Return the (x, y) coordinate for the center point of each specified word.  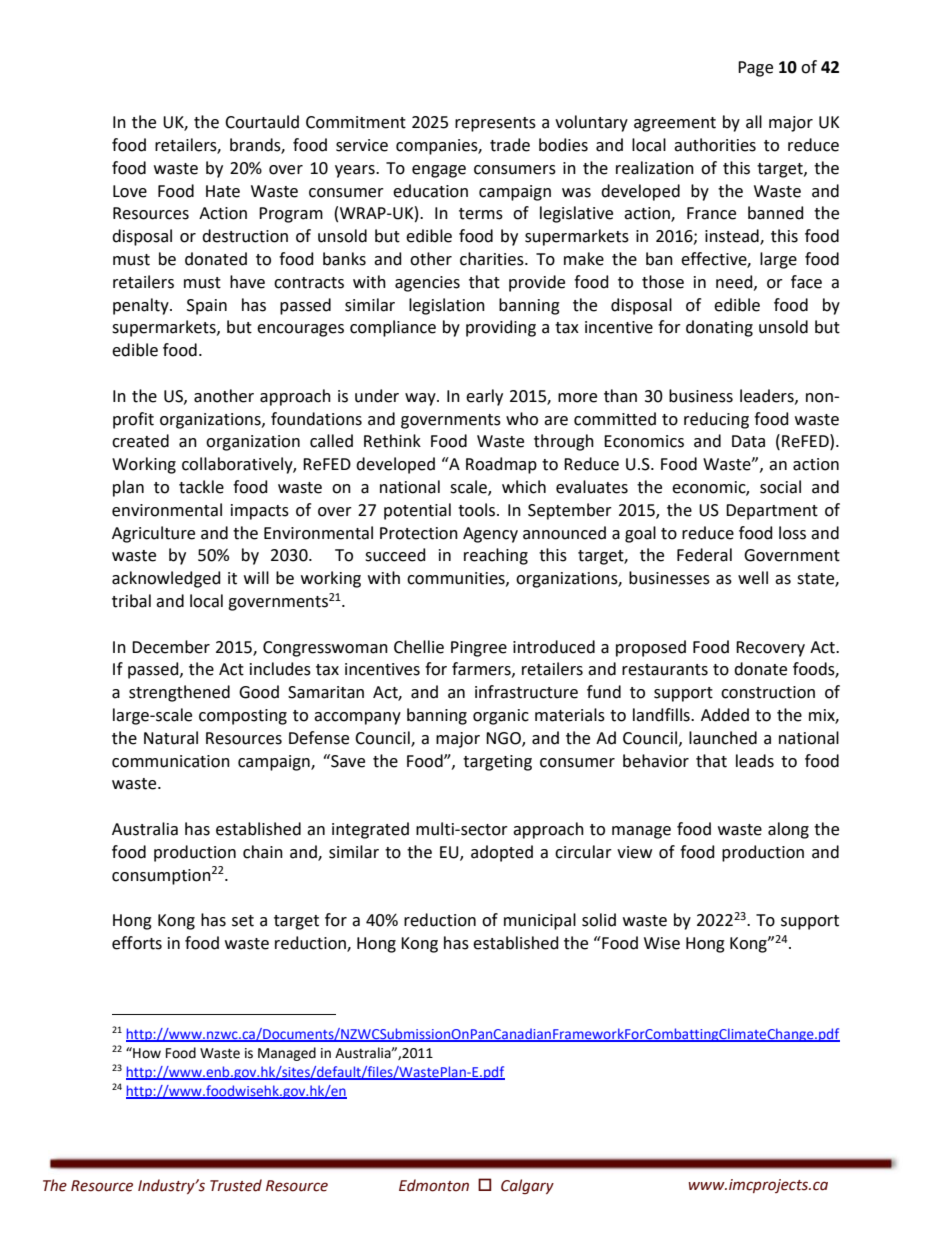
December (171, 647)
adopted (502, 853)
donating (719, 328)
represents (495, 124)
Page (755, 69)
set (243, 921)
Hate (223, 191)
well (753, 578)
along (788, 830)
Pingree (479, 649)
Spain (207, 307)
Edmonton (434, 1185)
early (484, 397)
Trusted (236, 1185)
